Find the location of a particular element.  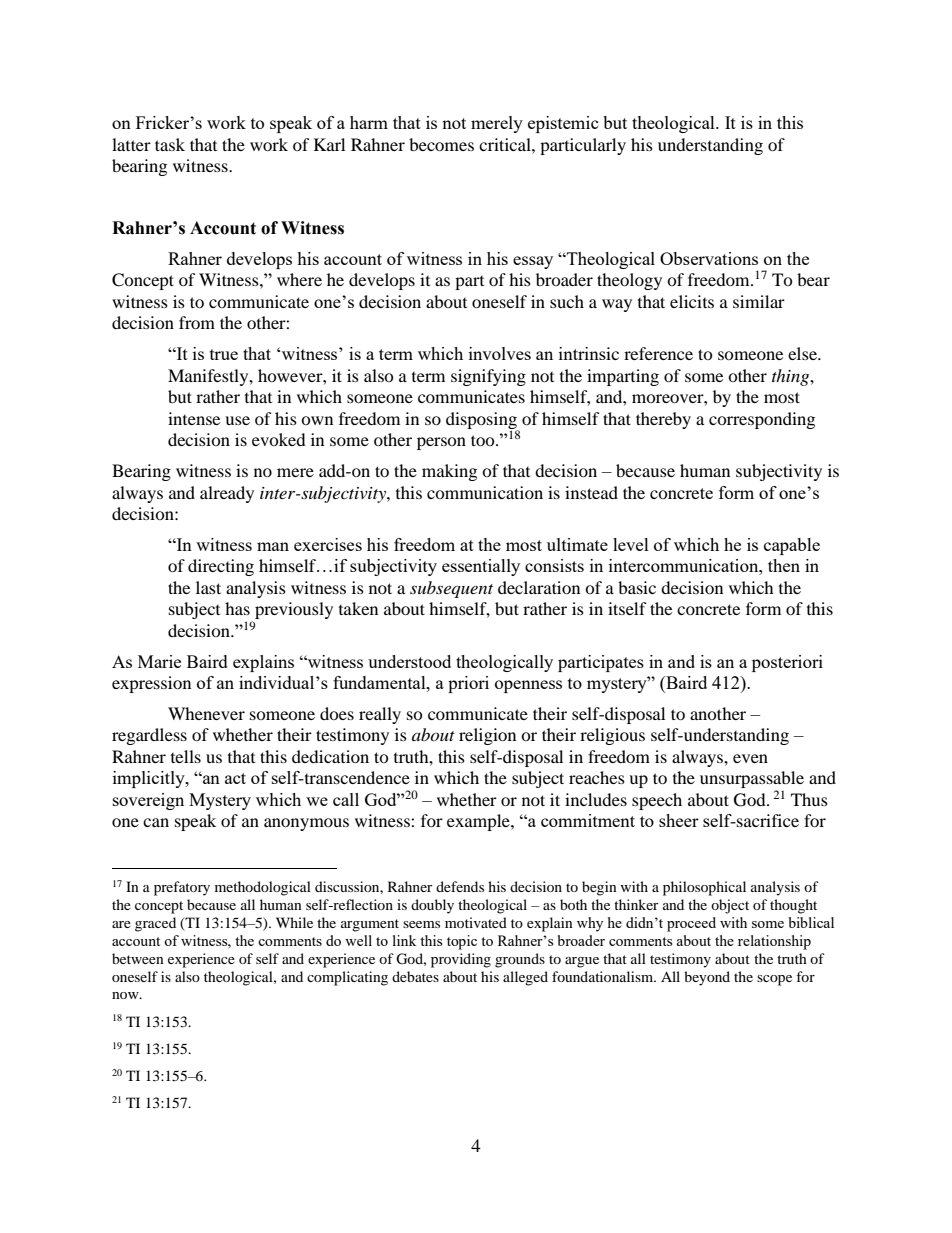

between is located at coordinates (138, 958).
